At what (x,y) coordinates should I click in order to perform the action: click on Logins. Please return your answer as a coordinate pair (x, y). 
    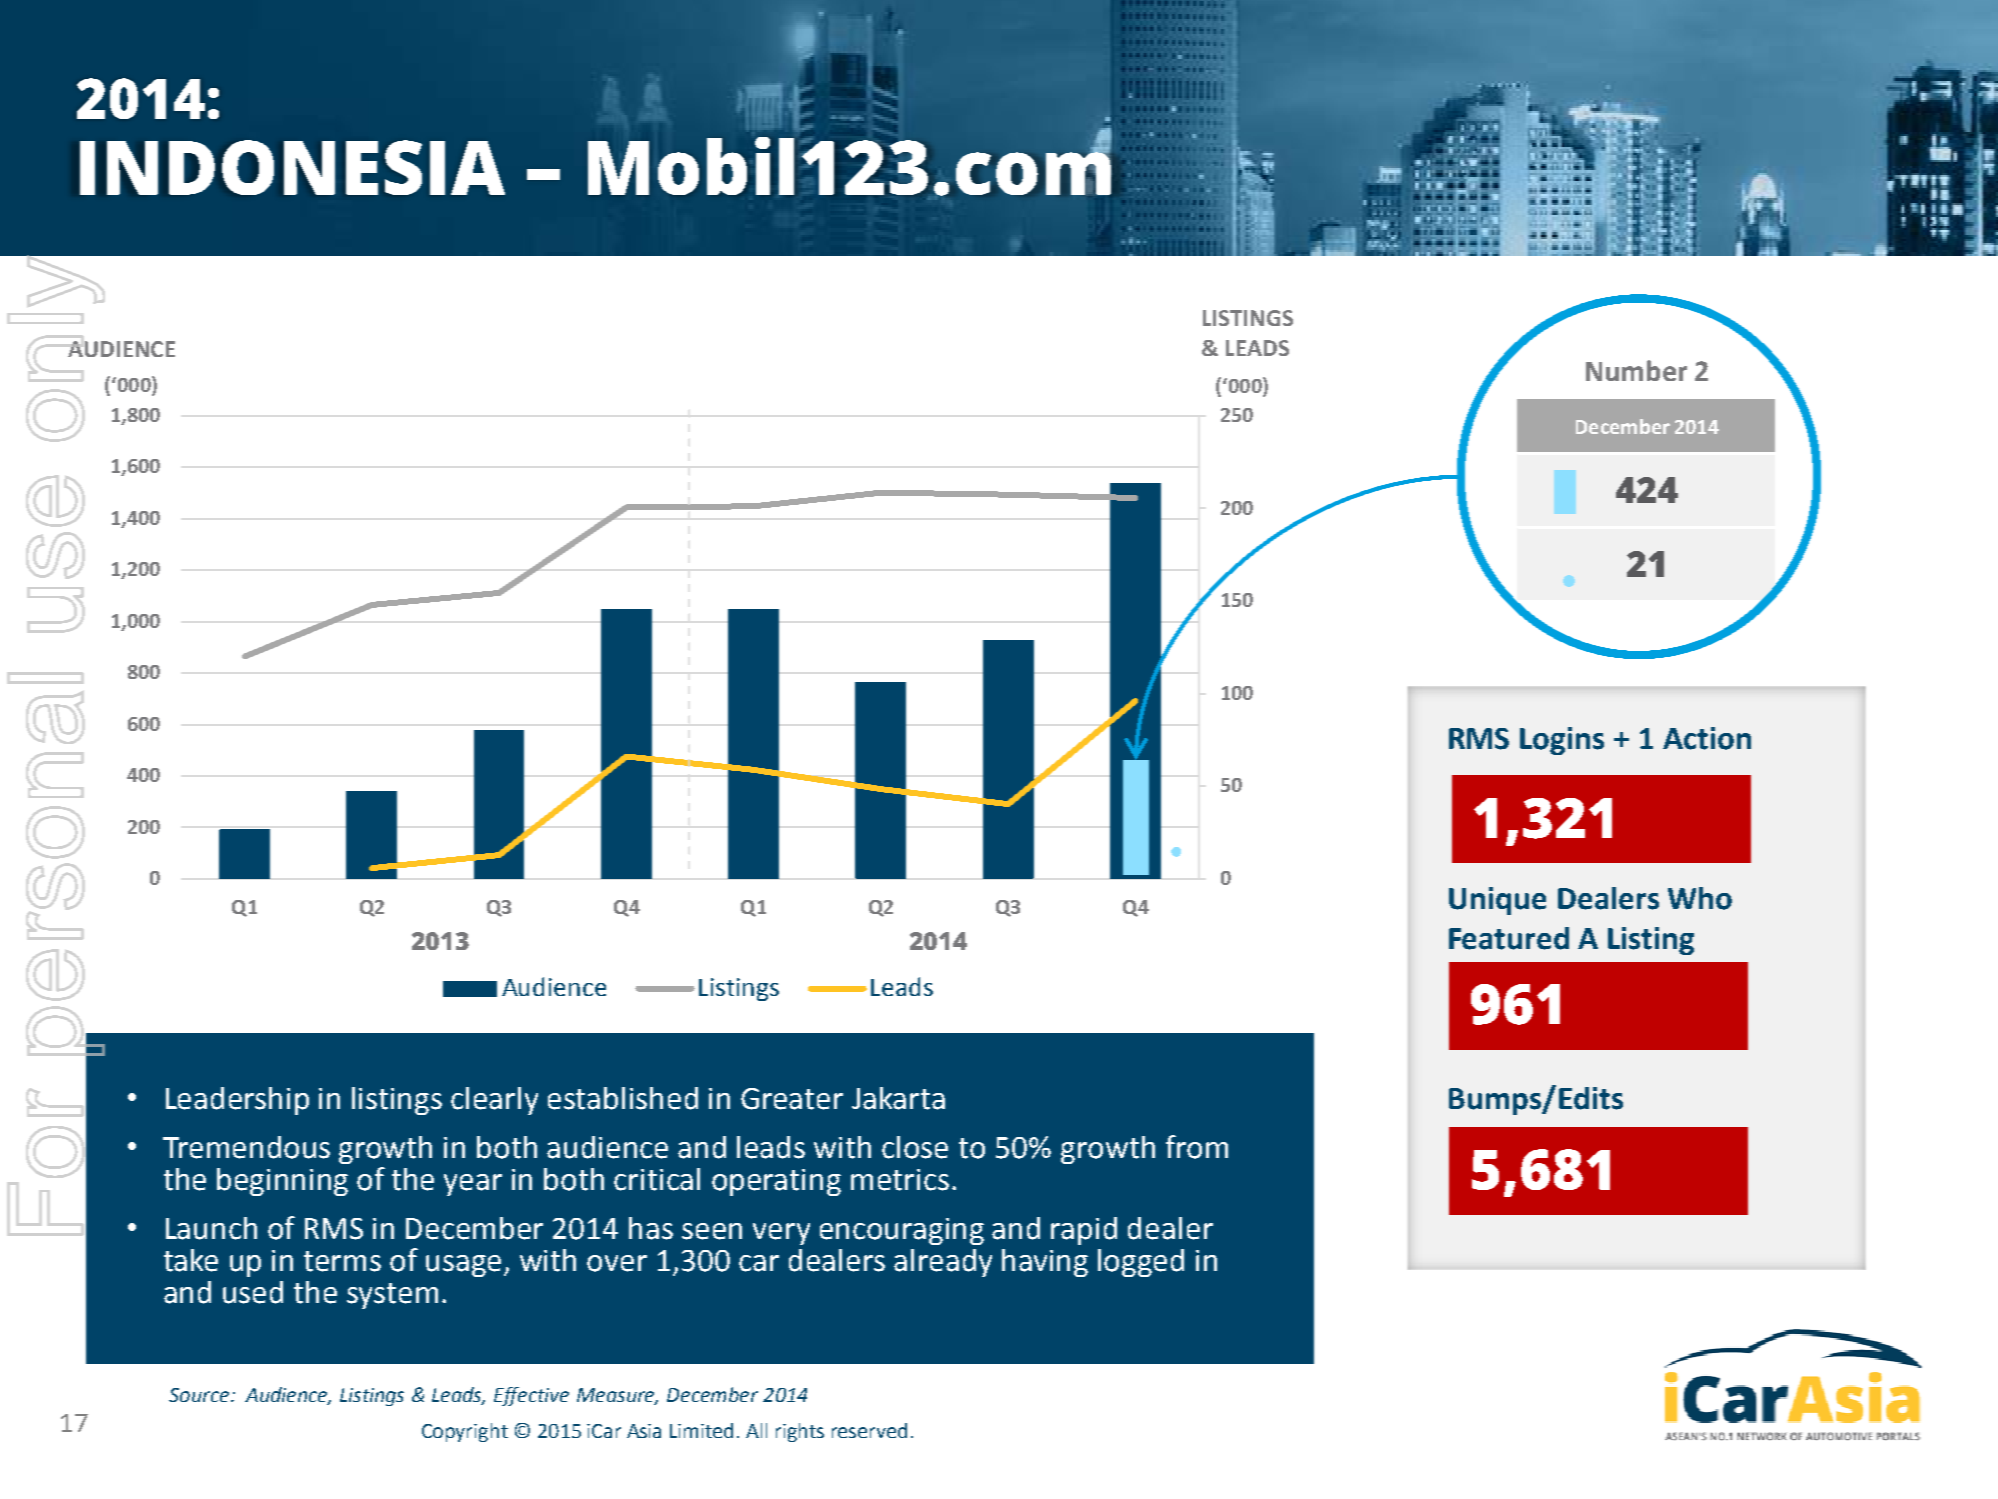
    Looking at the image, I should click on (1562, 741).
